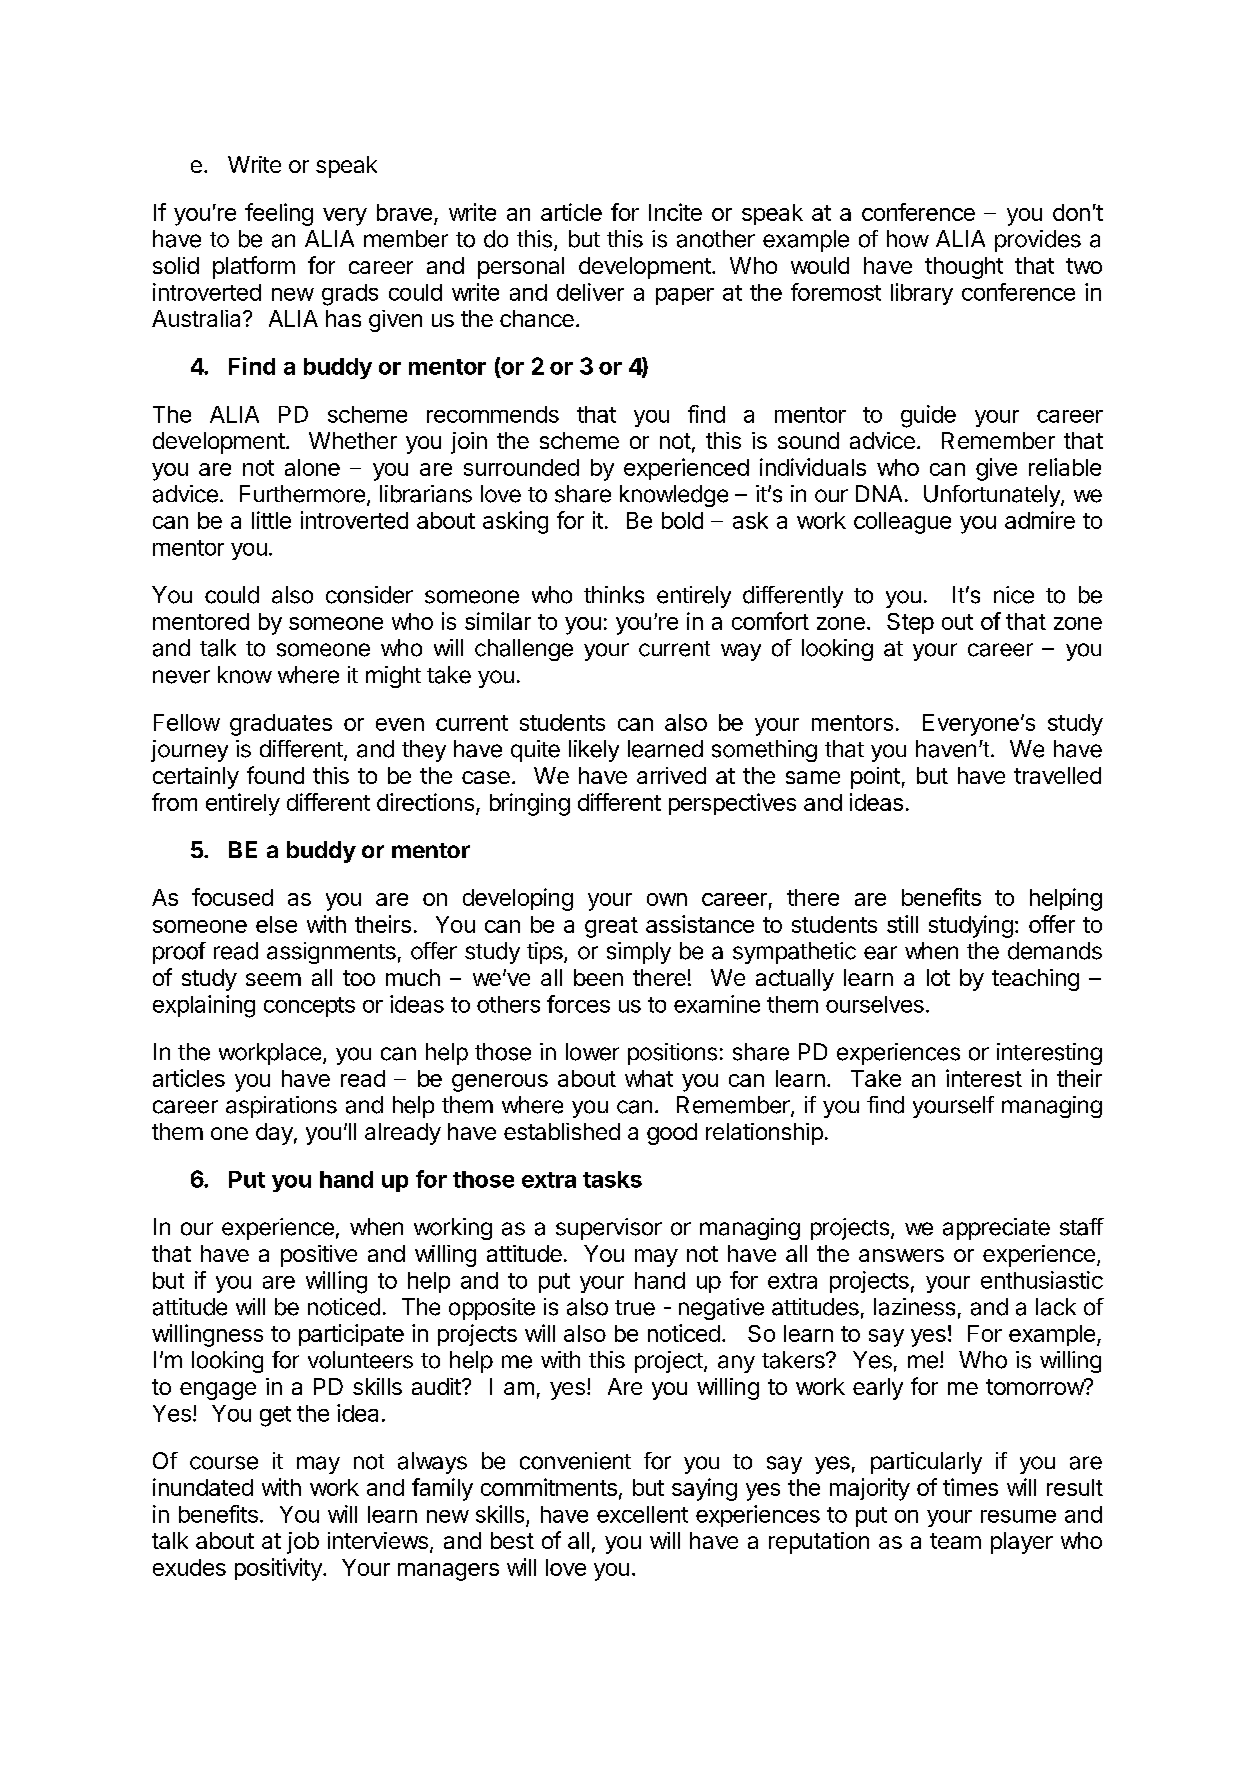 This document has height=1772, width=1253. I want to click on appreciate, so click(996, 1229).
